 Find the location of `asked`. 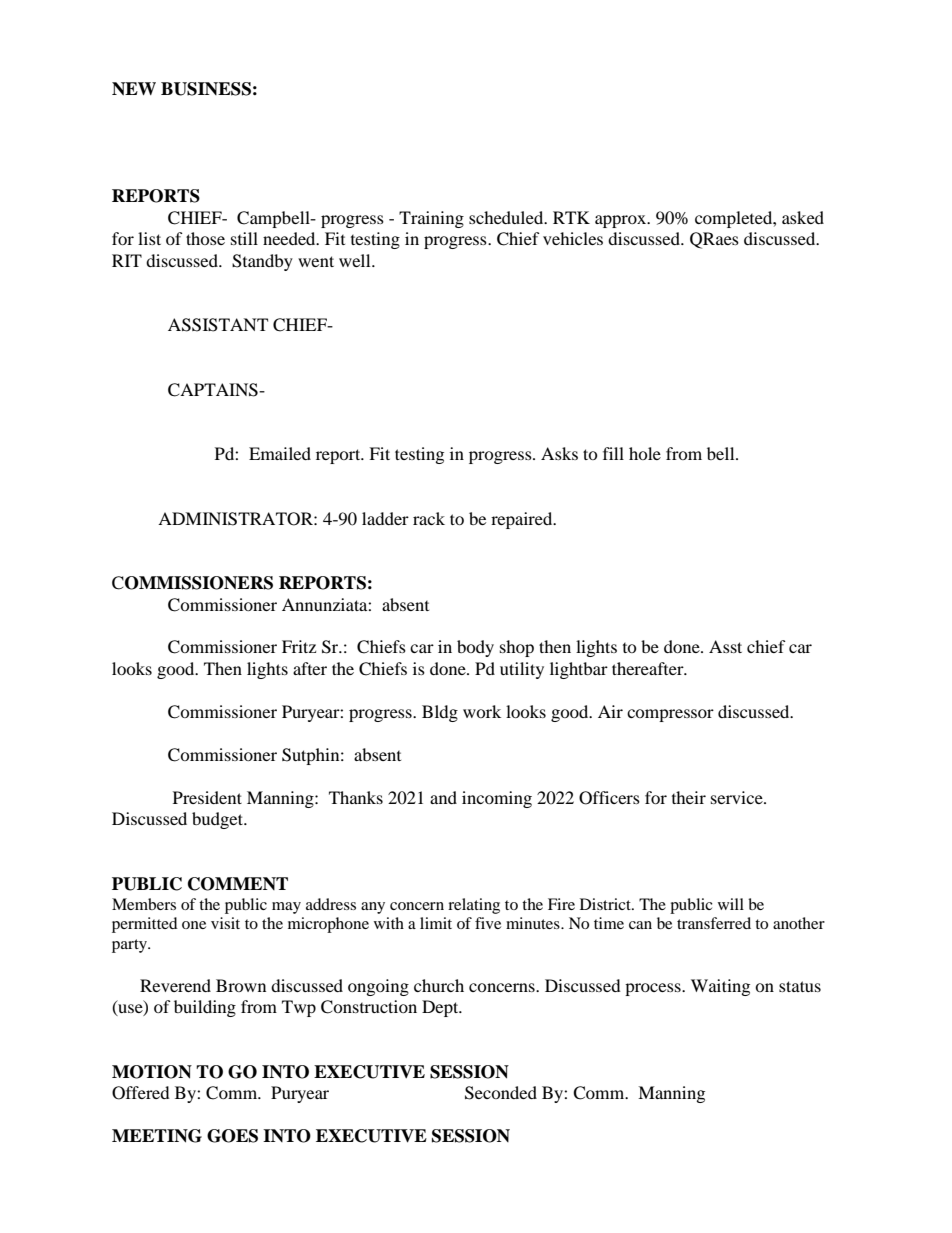

asked is located at coordinates (803, 217).
